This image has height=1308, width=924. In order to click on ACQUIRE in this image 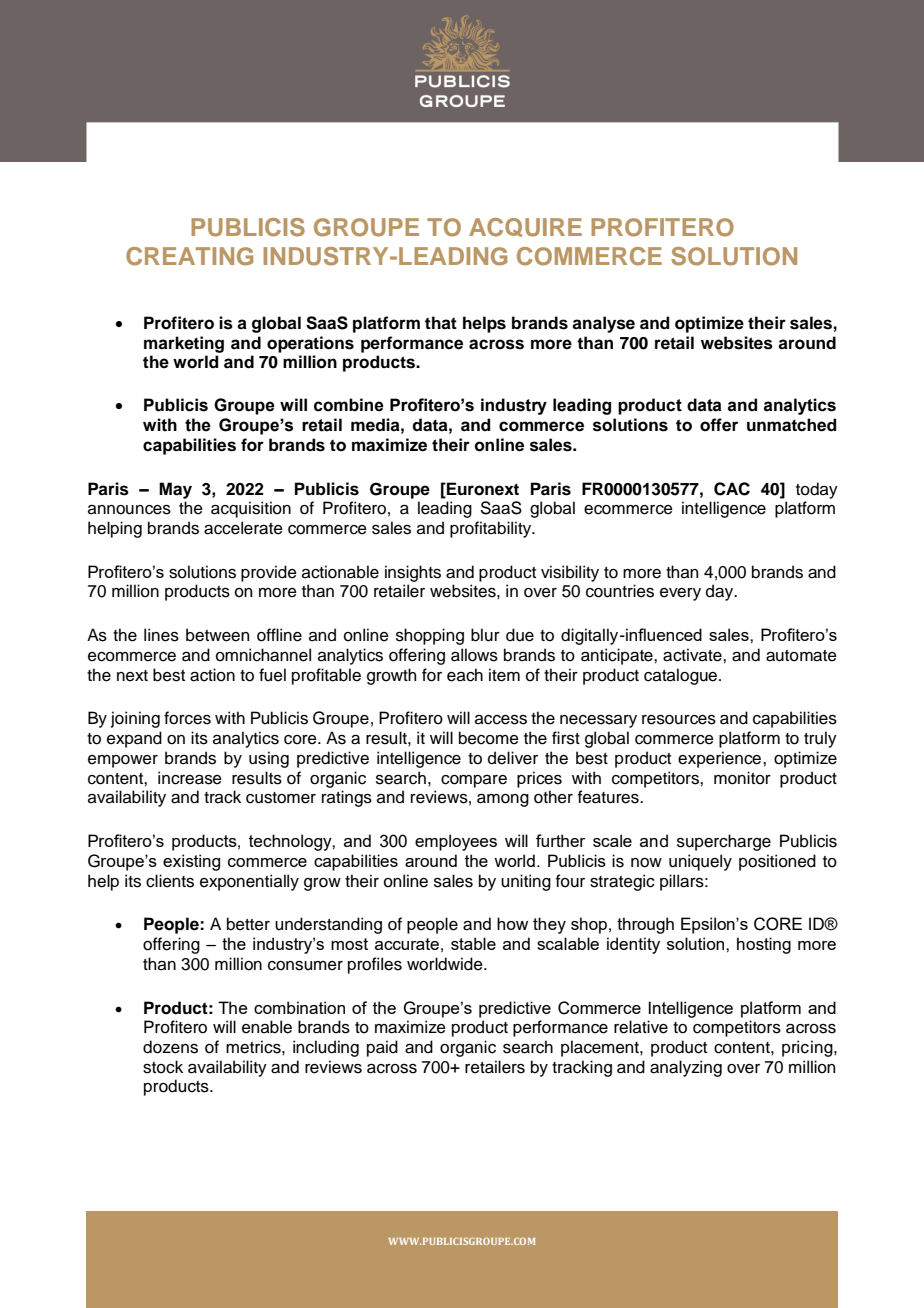, I will do `click(525, 227)`.
